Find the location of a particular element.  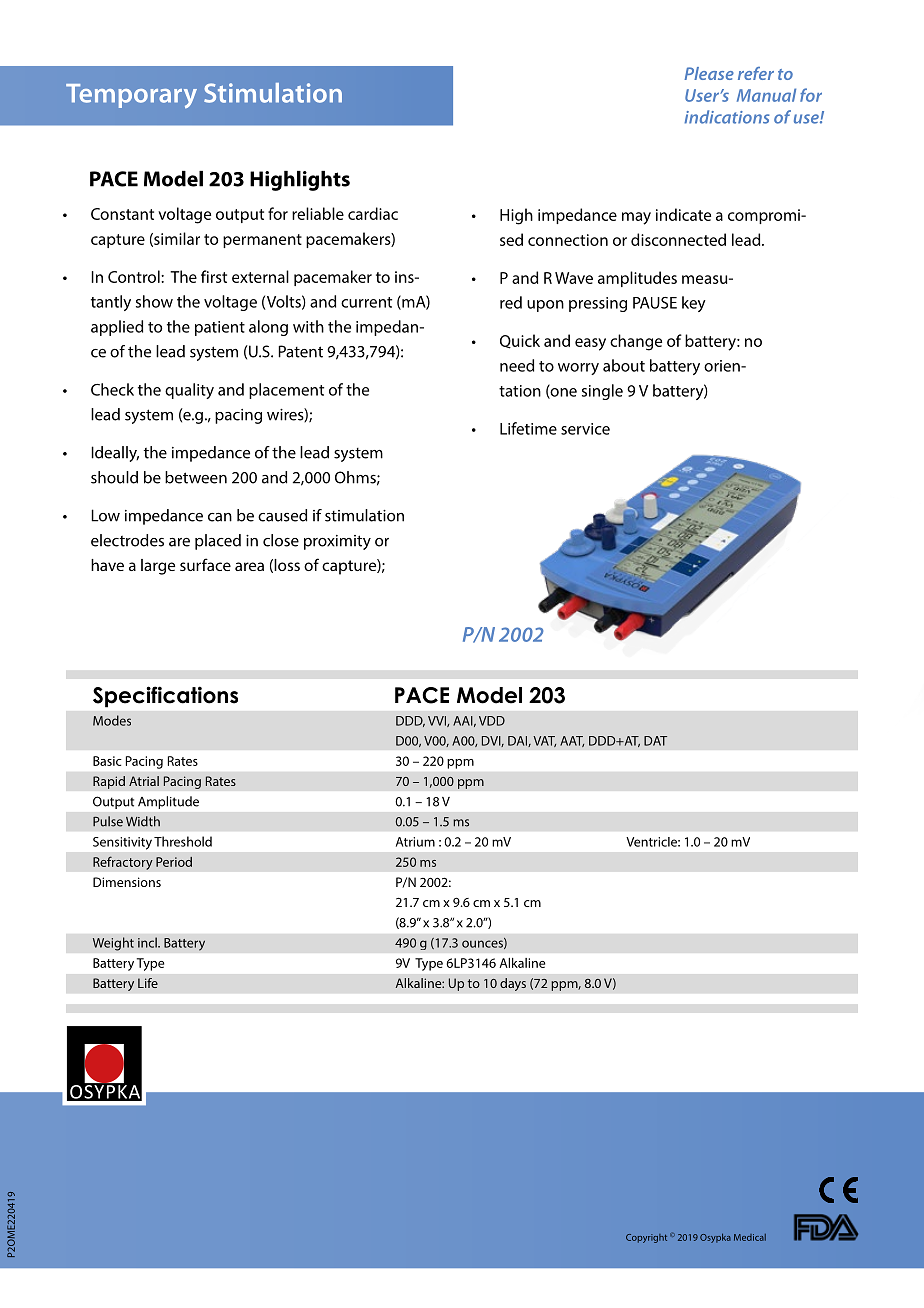

AAT is located at coordinates (572, 741).
